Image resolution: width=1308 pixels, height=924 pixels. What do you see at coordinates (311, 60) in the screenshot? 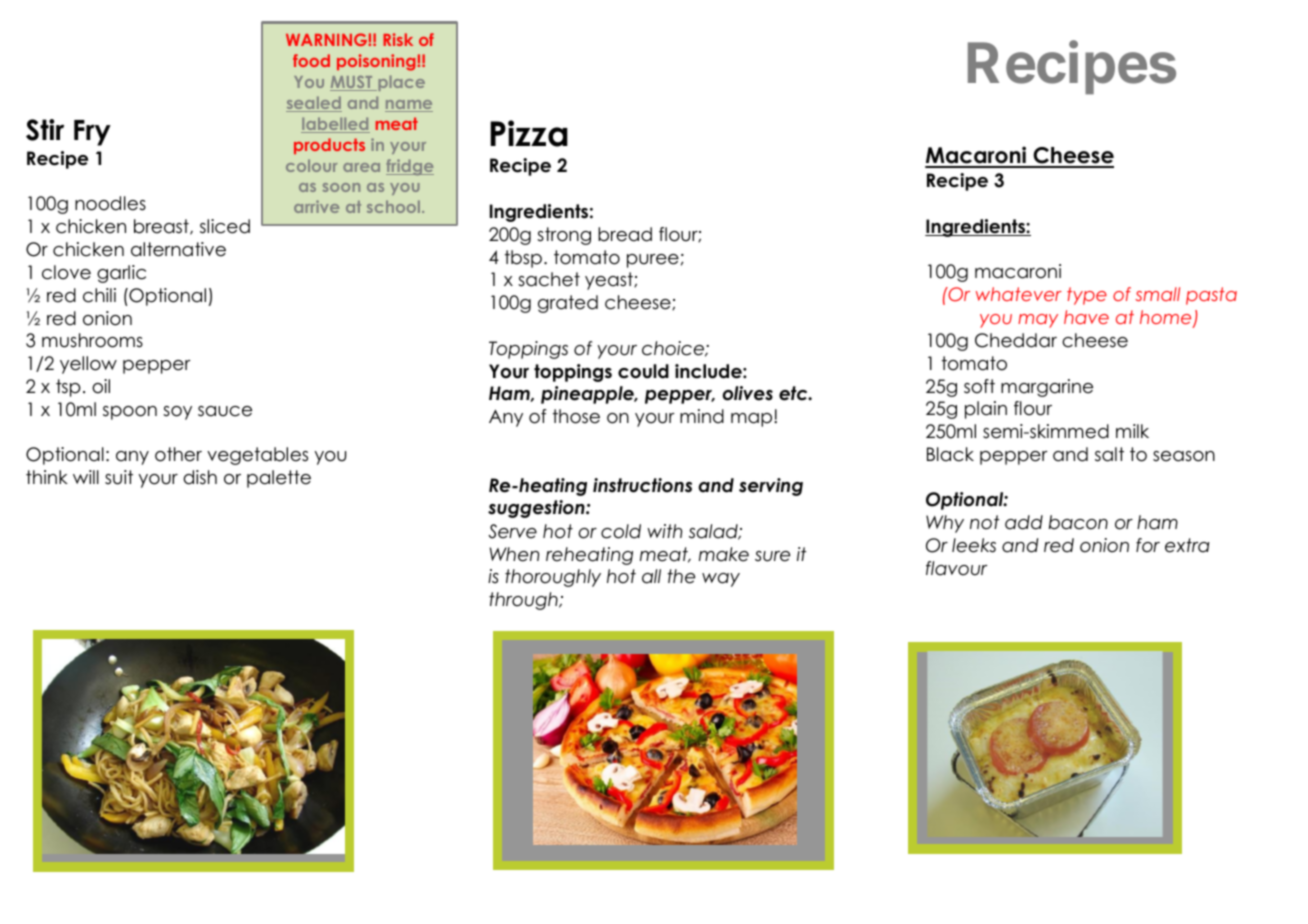
I see `food` at bounding box center [311, 60].
